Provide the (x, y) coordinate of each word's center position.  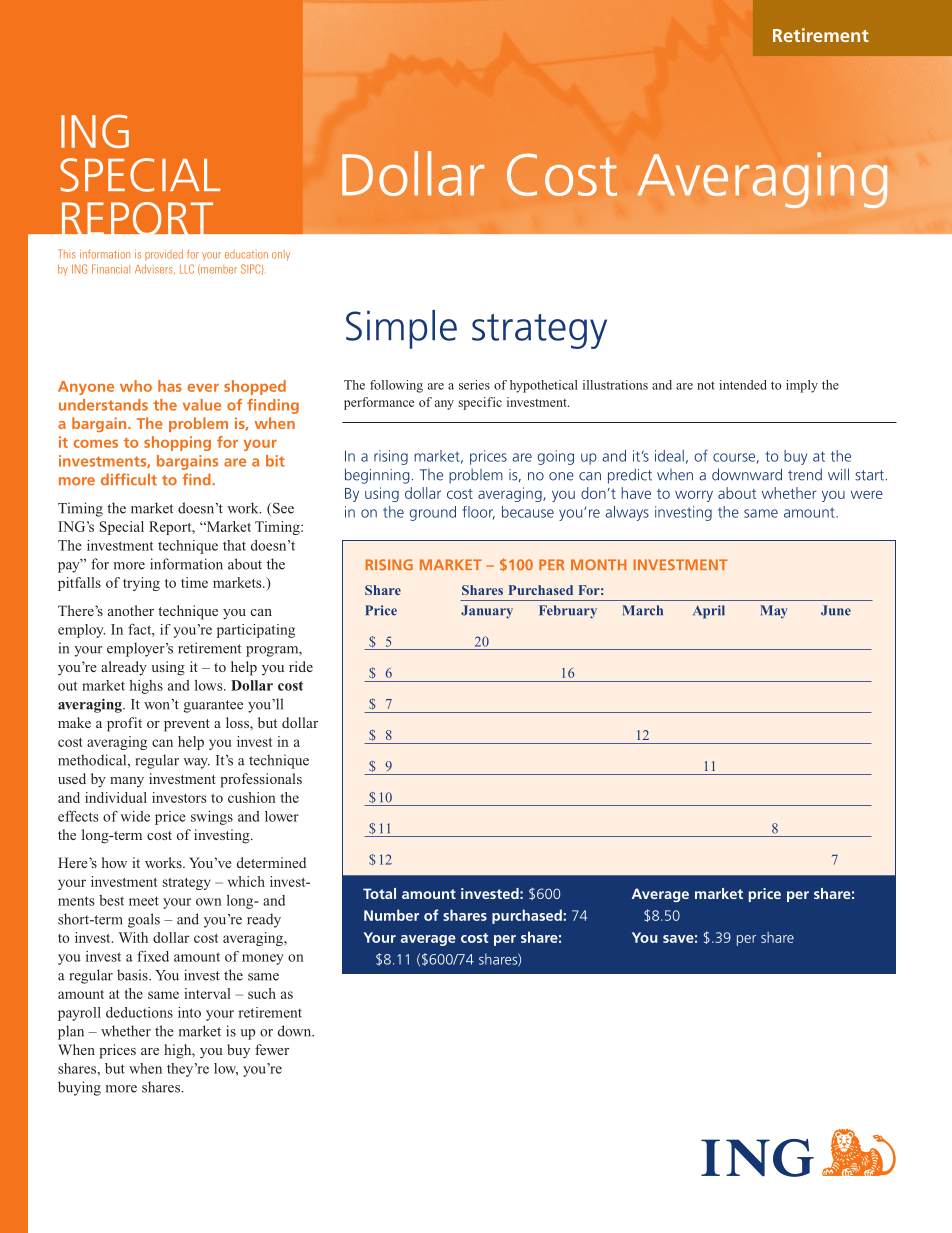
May (774, 612)
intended (743, 385)
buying (79, 1088)
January (487, 612)
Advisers (155, 269)
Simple (401, 329)
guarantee (213, 706)
